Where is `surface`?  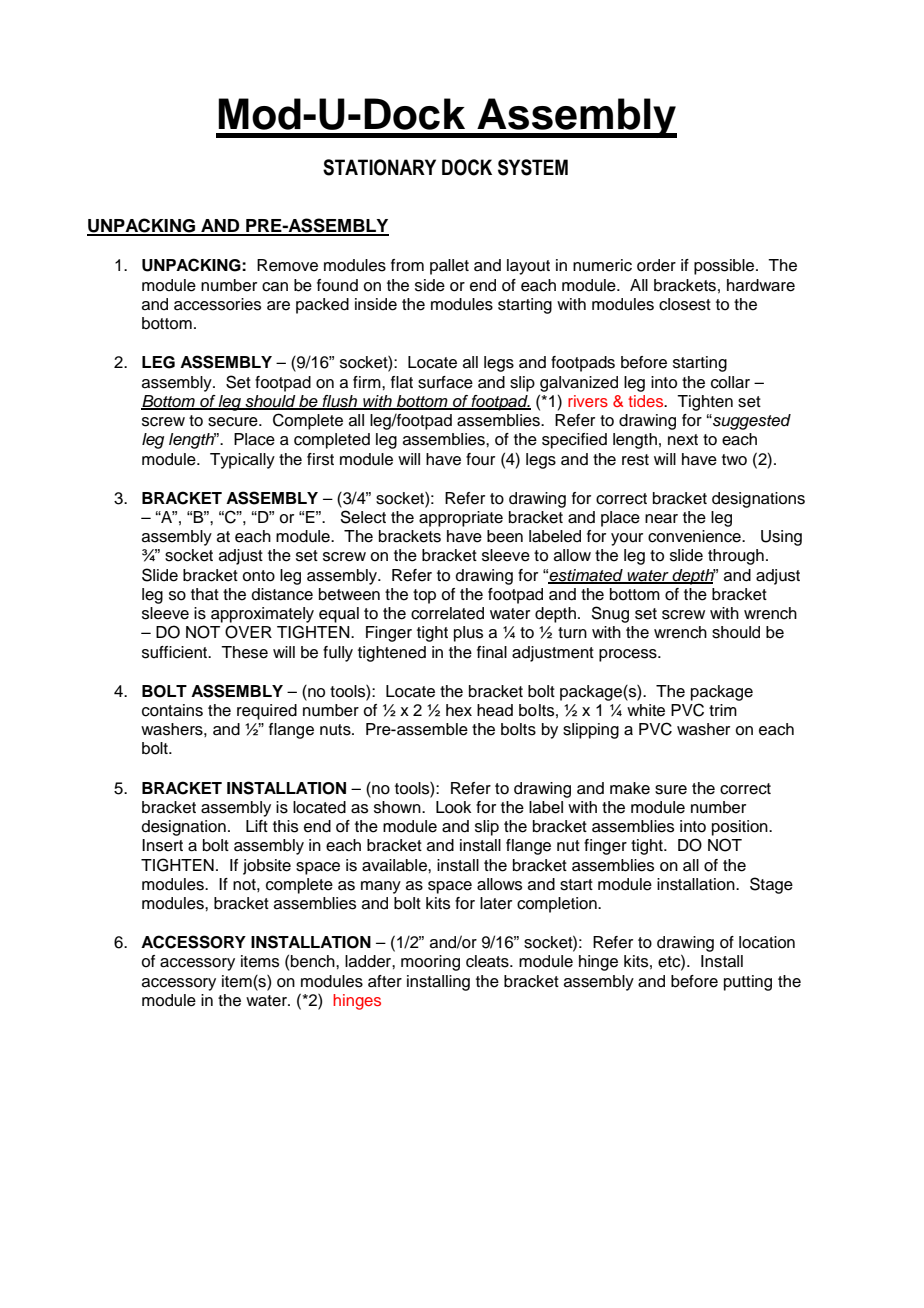
surface is located at coordinates (445, 382).
